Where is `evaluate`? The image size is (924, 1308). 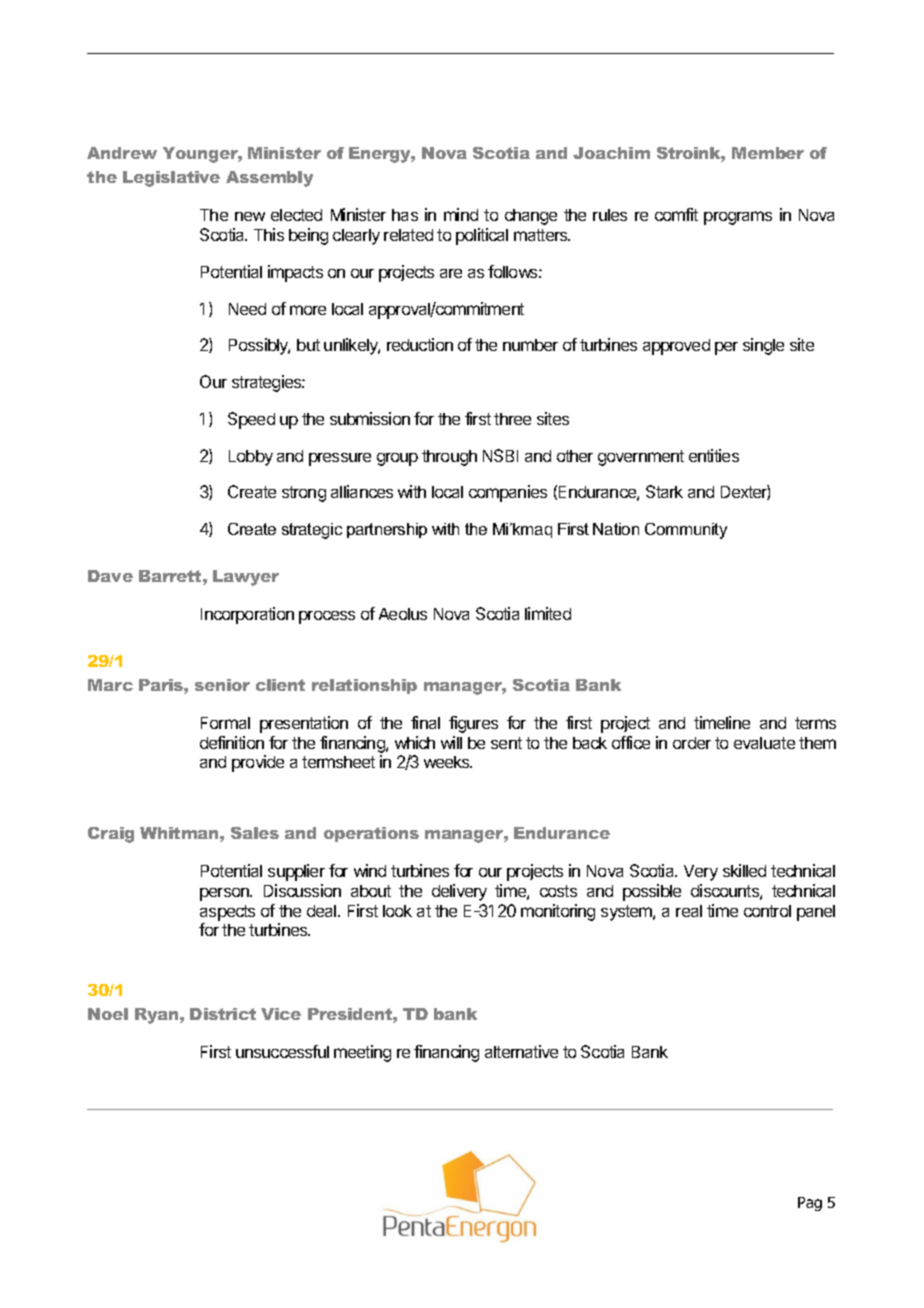
evaluate is located at coordinates (764, 743).
